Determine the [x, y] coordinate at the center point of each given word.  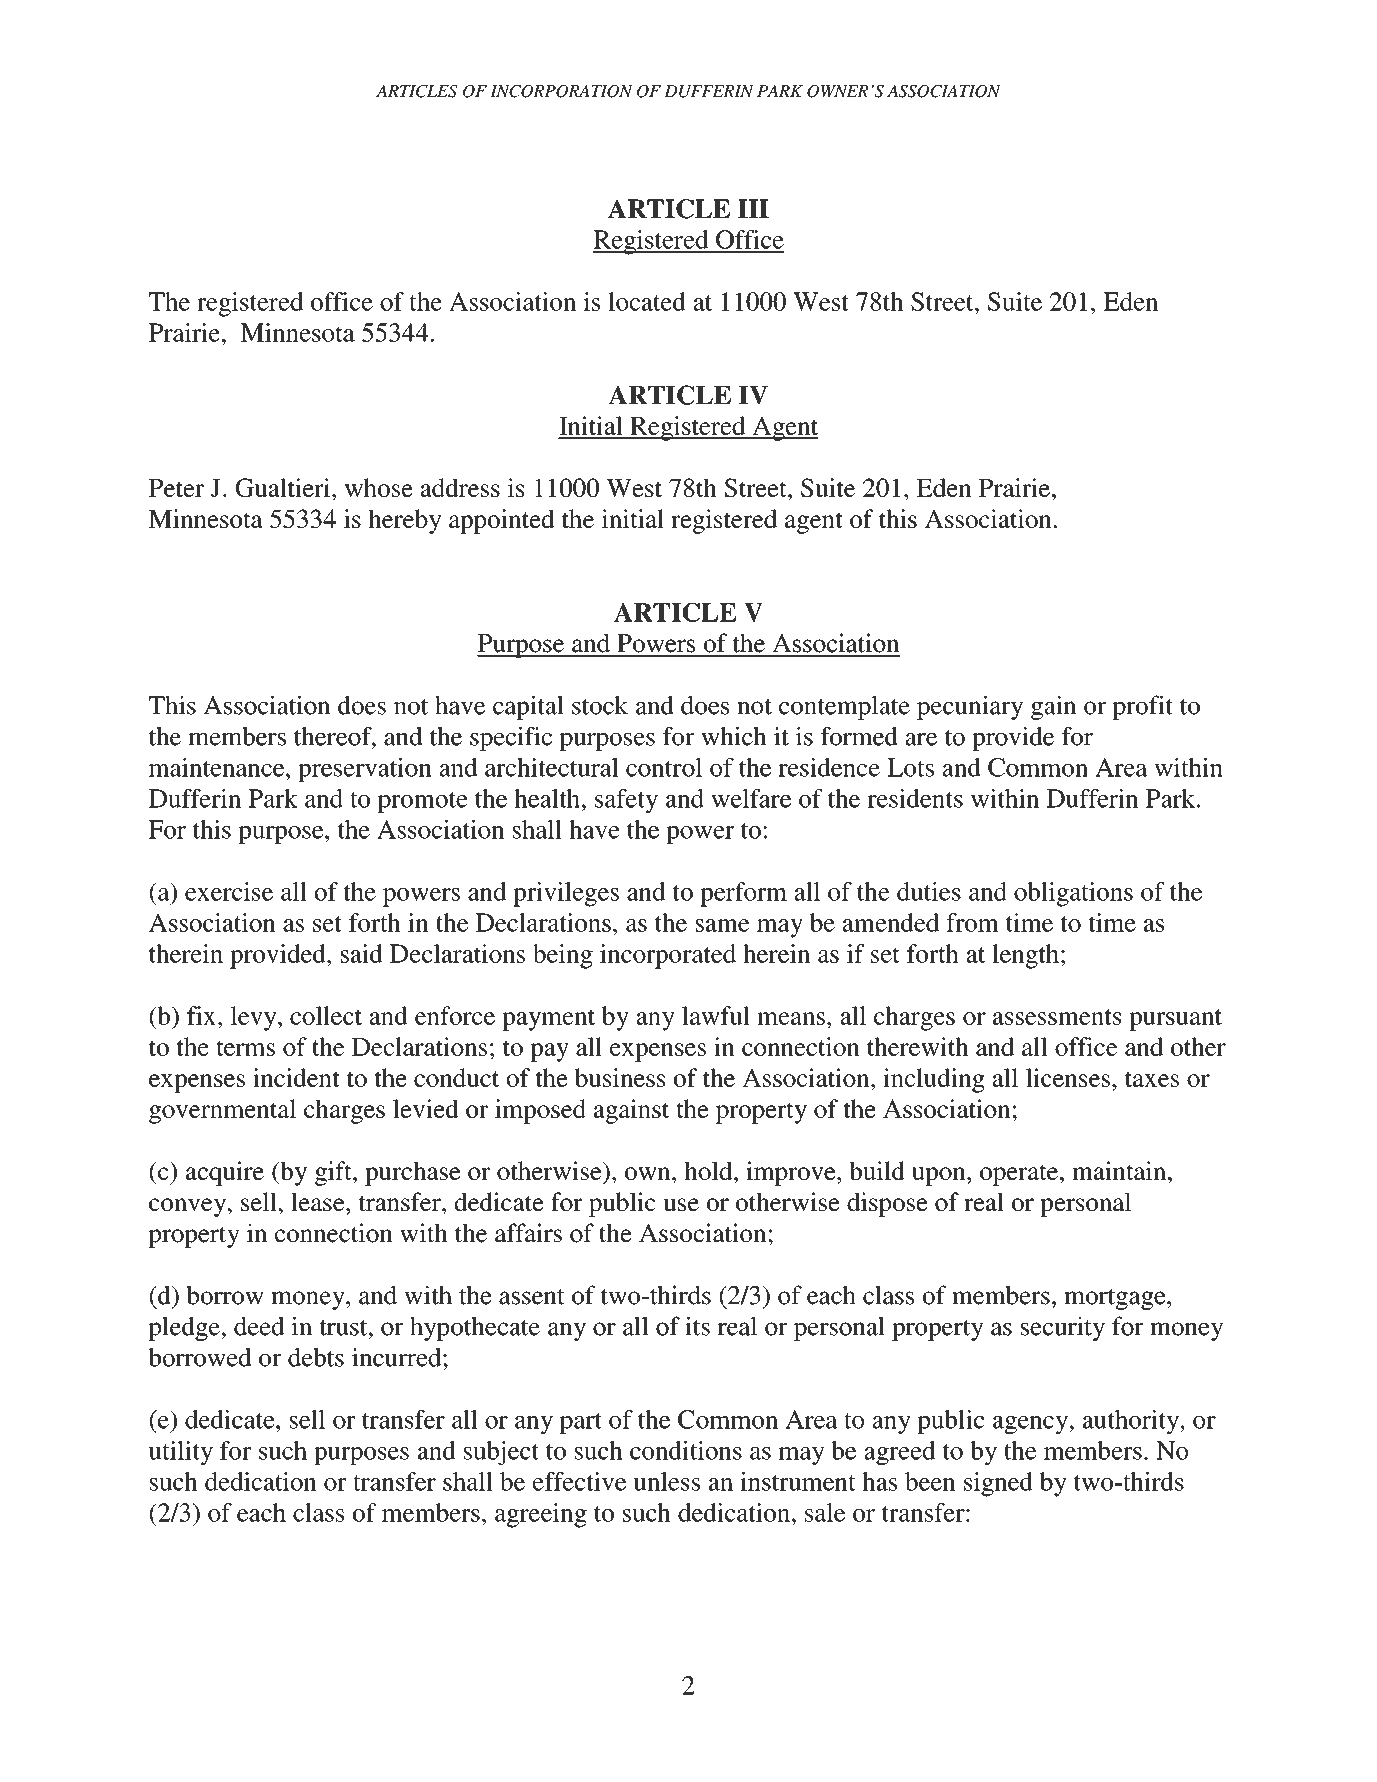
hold [710, 1170]
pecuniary [970, 707]
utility [181, 1453]
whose [379, 487]
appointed [501, 521]
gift [334, 1173]
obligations [1073, 894]
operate [1019, 1175]
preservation [365, 770]
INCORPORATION [561, 91]
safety [626, 801]
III [753, 208]
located [647, 301]
